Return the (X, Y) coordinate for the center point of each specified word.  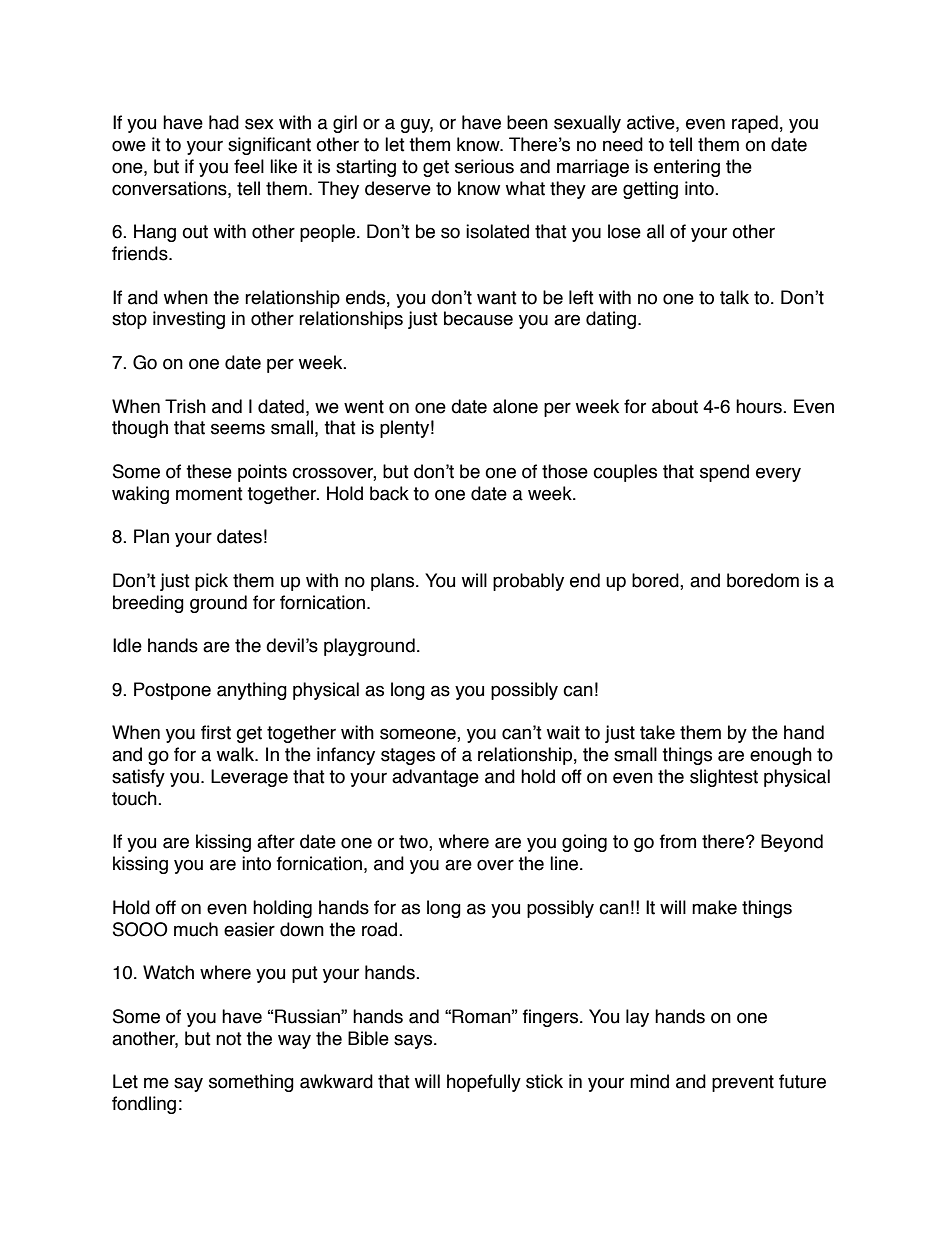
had (224, 122)
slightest (724, 778)
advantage (435, 778)
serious (484, 166)
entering (687, 168)
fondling (144, 1105)
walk (237, 754)
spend (724, 473)
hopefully (484, 1083)
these (209, 471)
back (389, 493)
